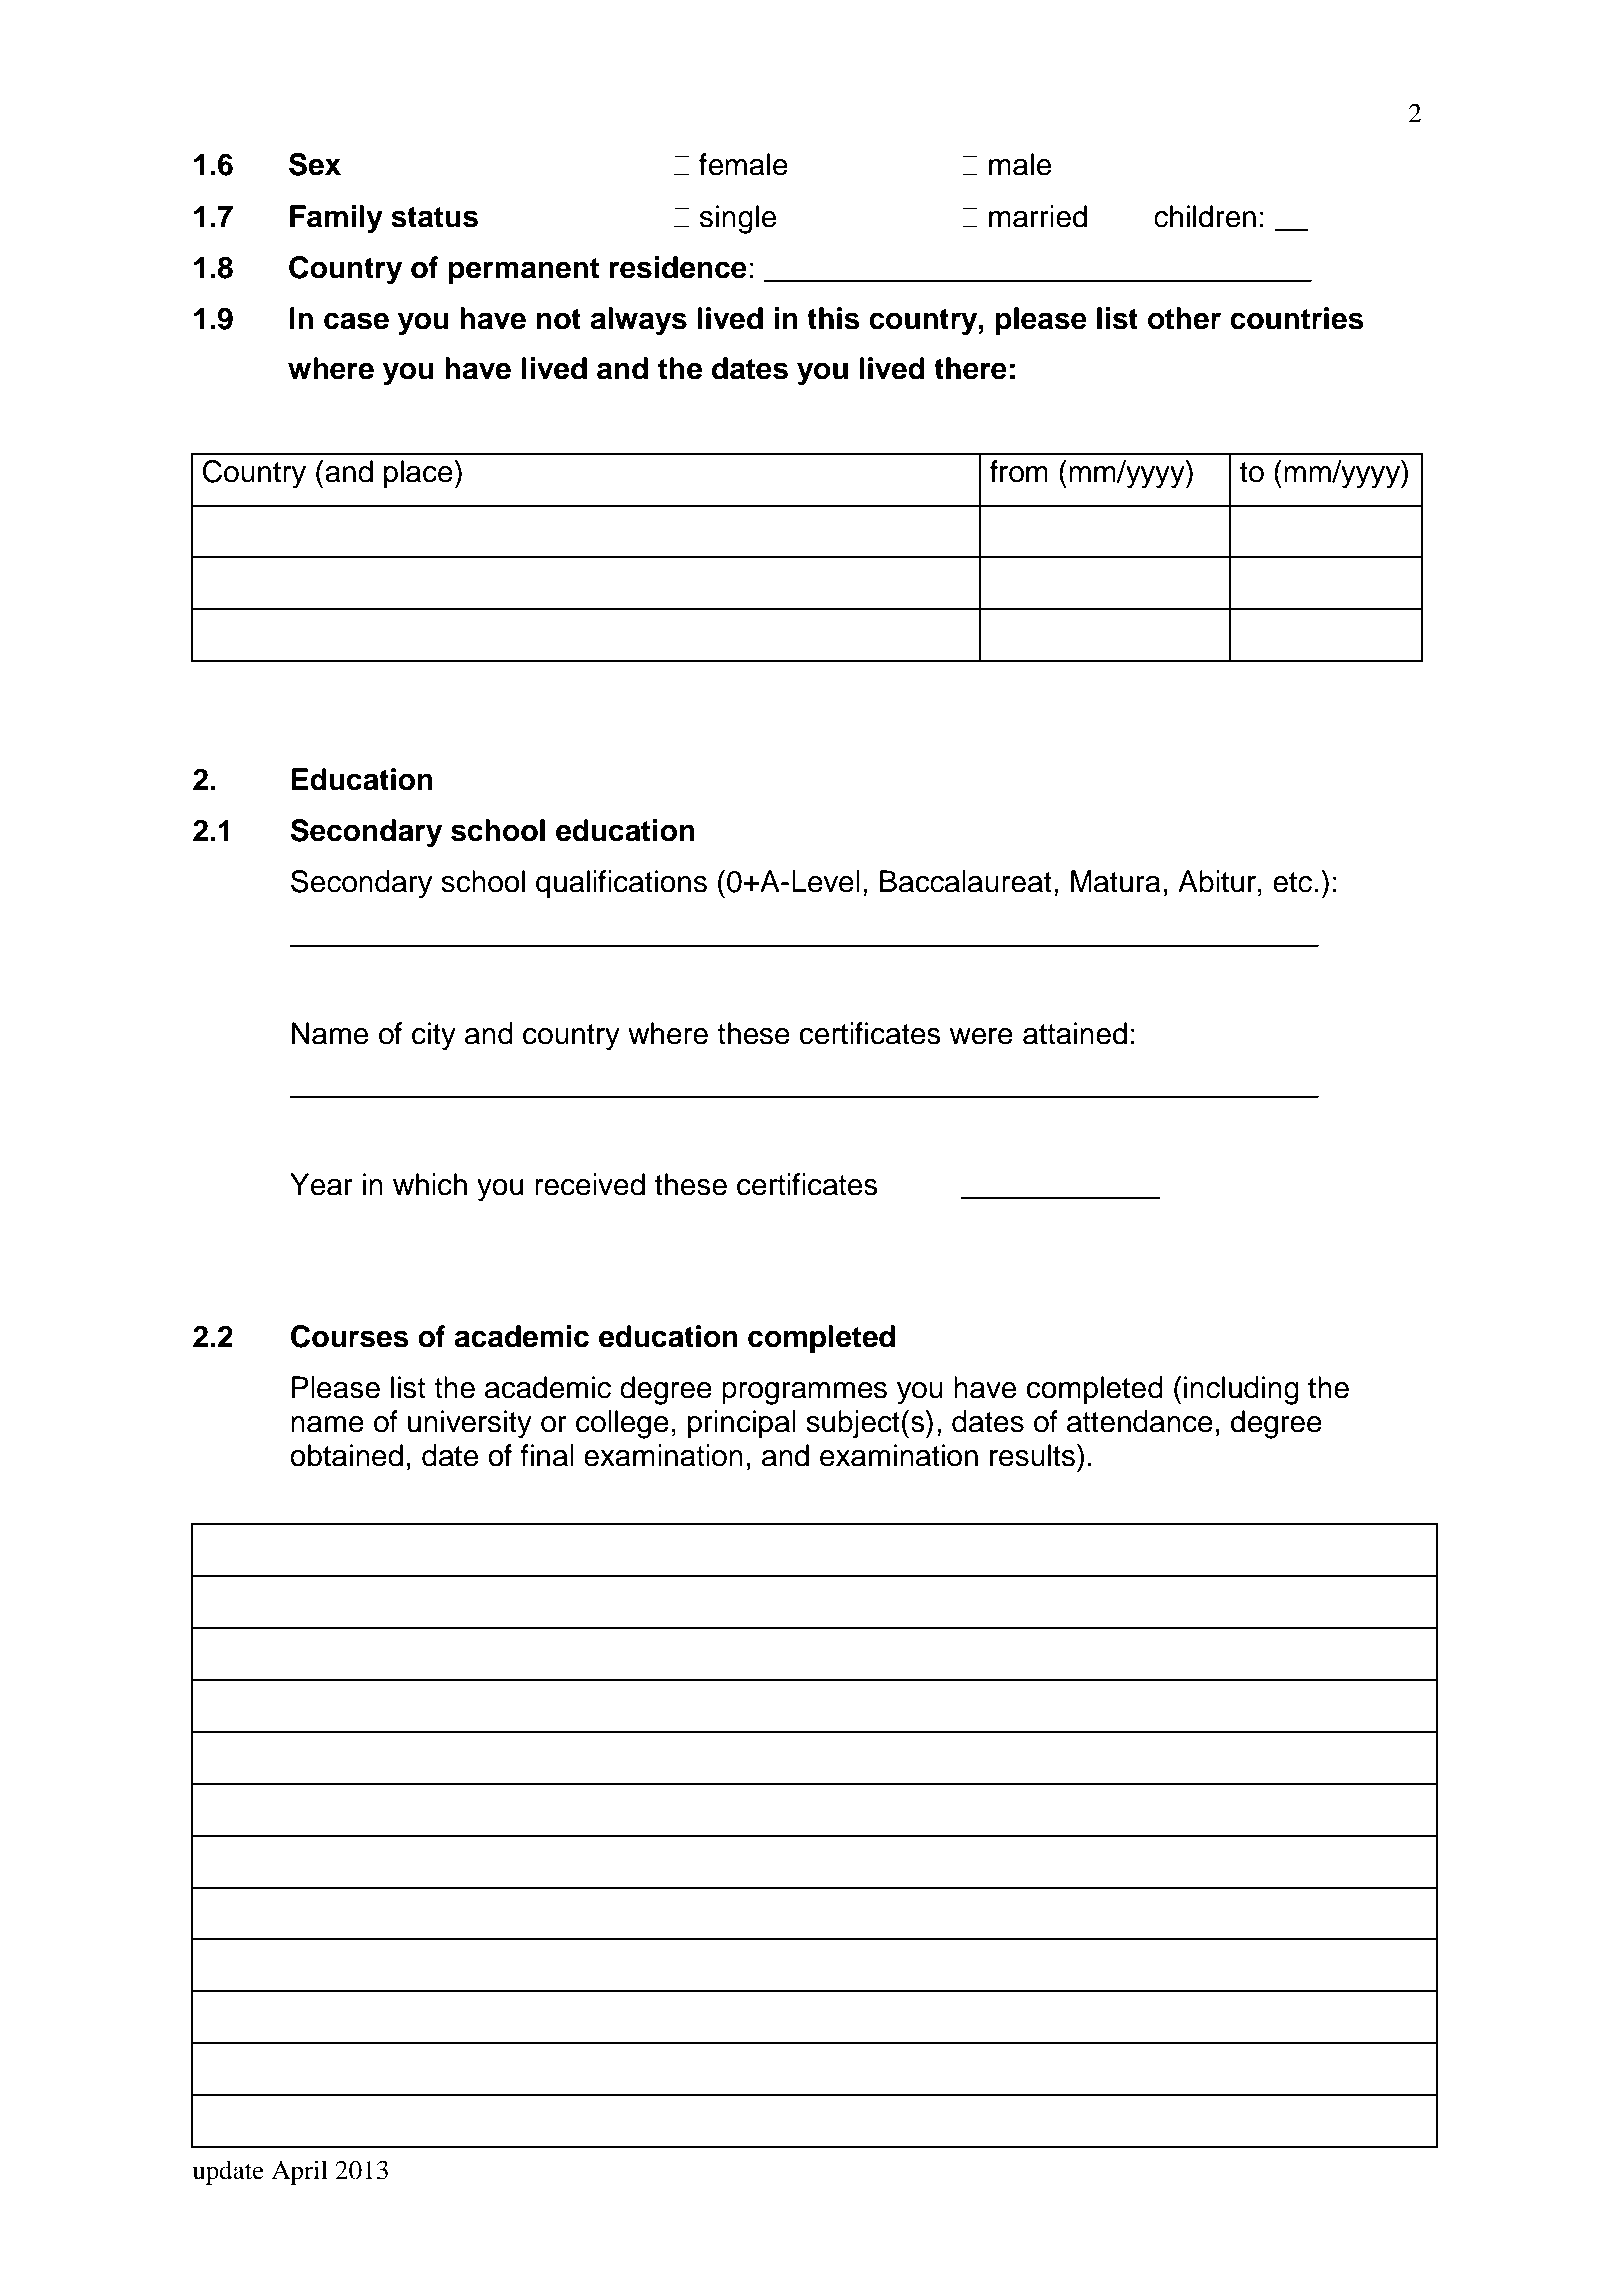 The width and height of the document is (1614, 2283). Describe the element at coordinates (299, 2172) in the document. I see `April` at that location.
